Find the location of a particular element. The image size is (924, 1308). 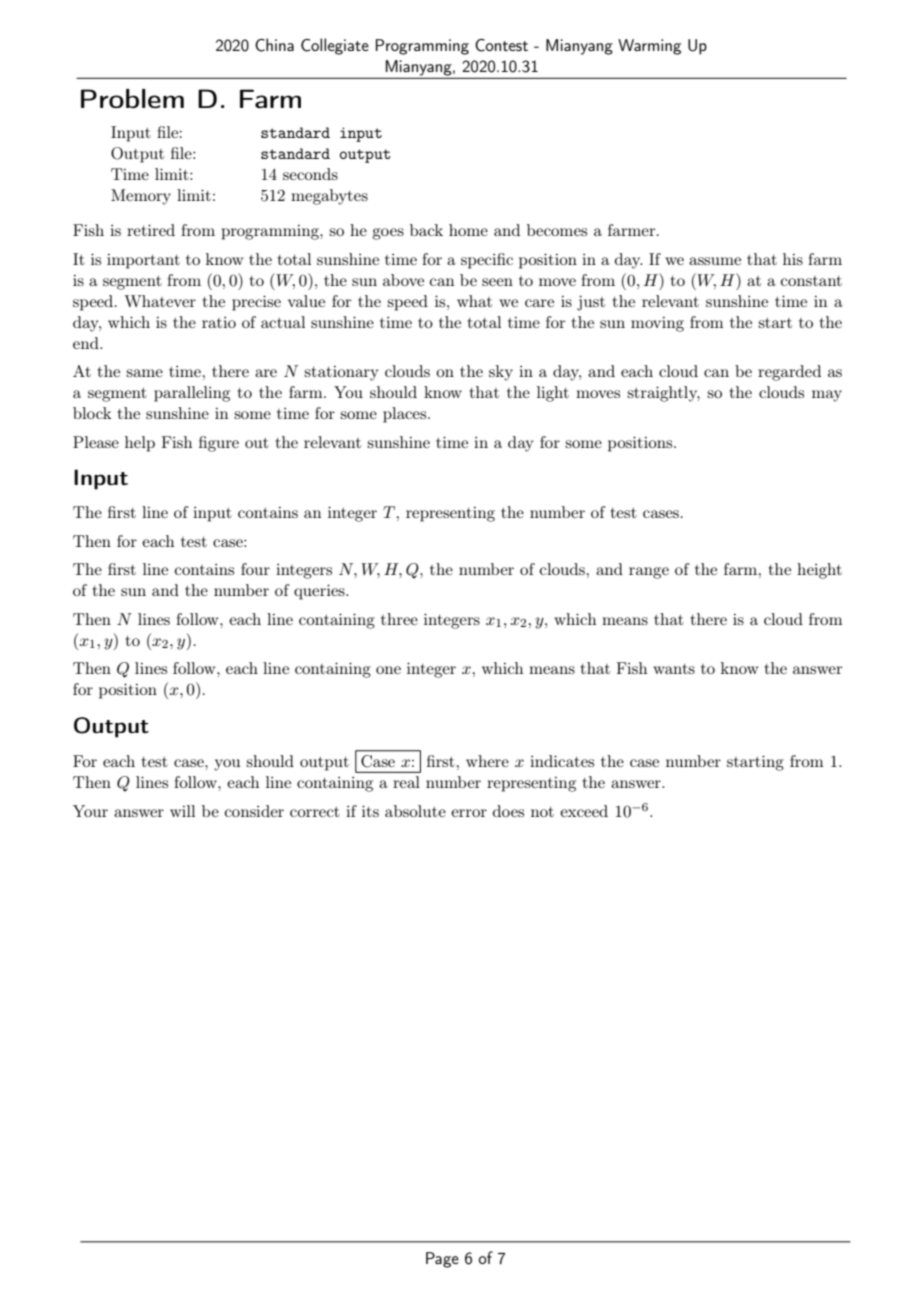

absolute is located at coordinates (415, 811).
